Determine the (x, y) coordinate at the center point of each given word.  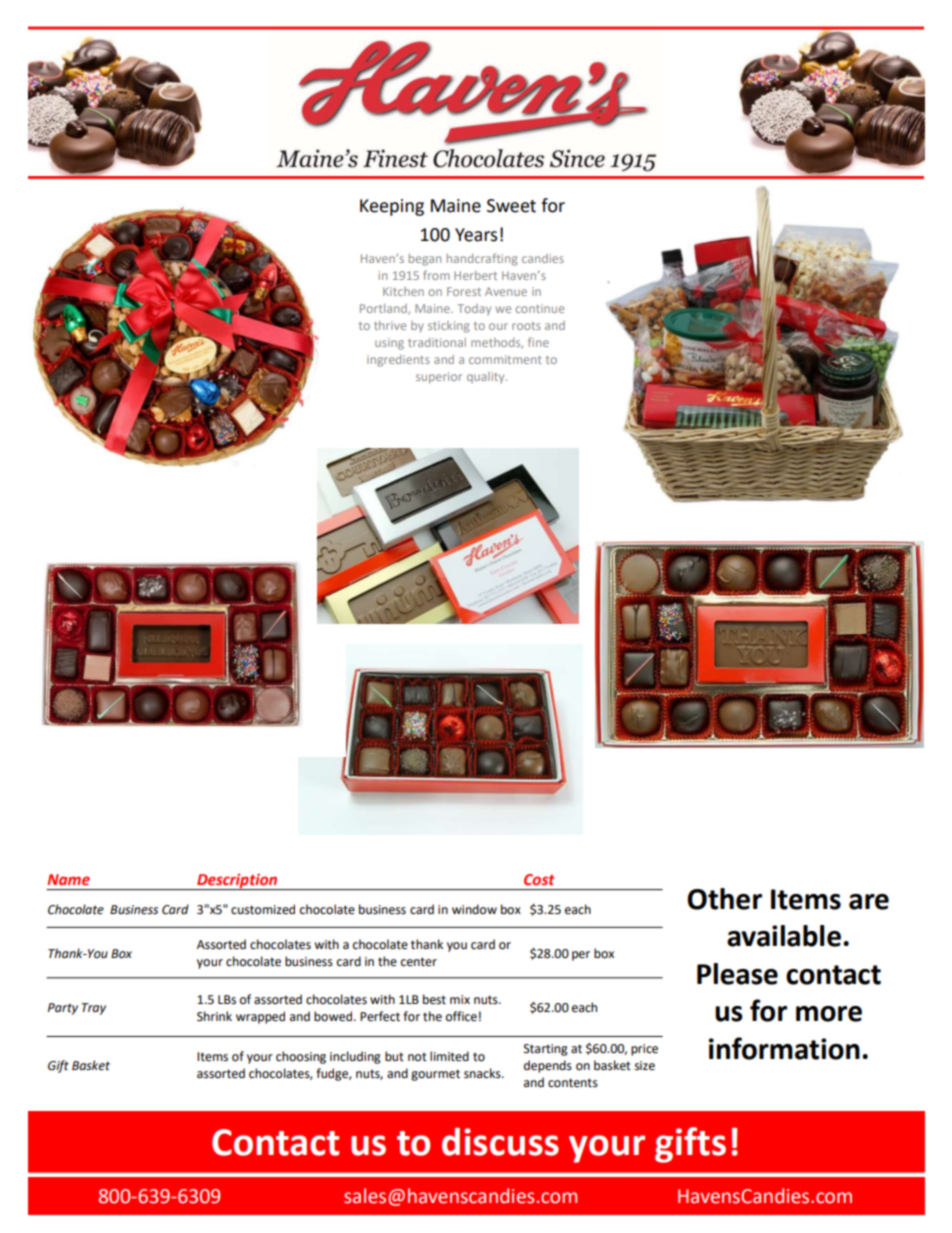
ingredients (398, 361)
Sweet (511, 206)
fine (538, 342)
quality (487, 378)
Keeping (392, 207)
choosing (301, 1057)
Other (724, 899)
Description (237, 882)
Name (68, 879)
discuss (500, 1142)
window (474, 909)
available (784, 936)
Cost (539, 879)
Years (476, 235)
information (784, 1048)
